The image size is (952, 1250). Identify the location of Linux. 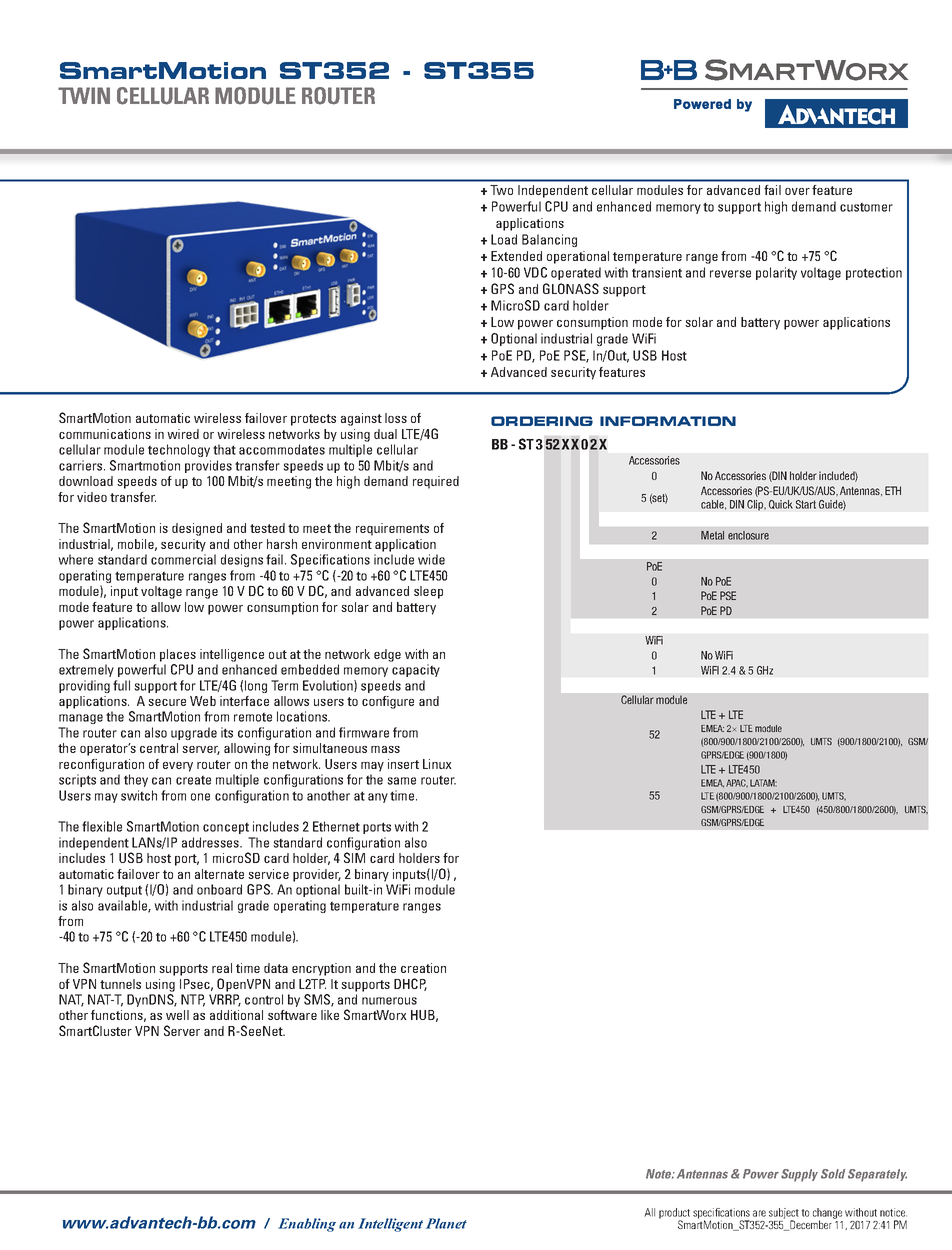
(437, 764).
